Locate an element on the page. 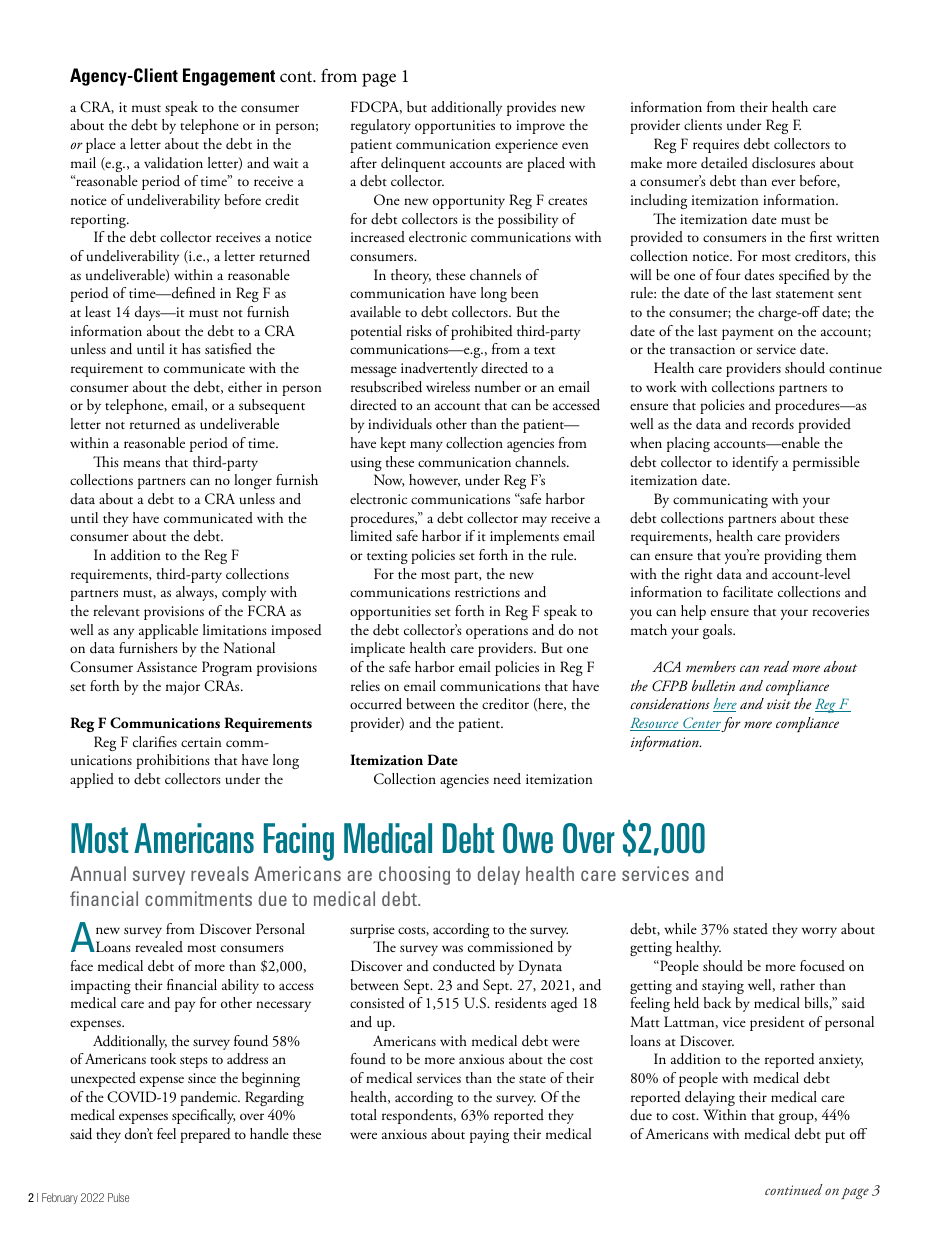 The height and width of the document is (1233, 952). has is located at coordinates (191, 348).
